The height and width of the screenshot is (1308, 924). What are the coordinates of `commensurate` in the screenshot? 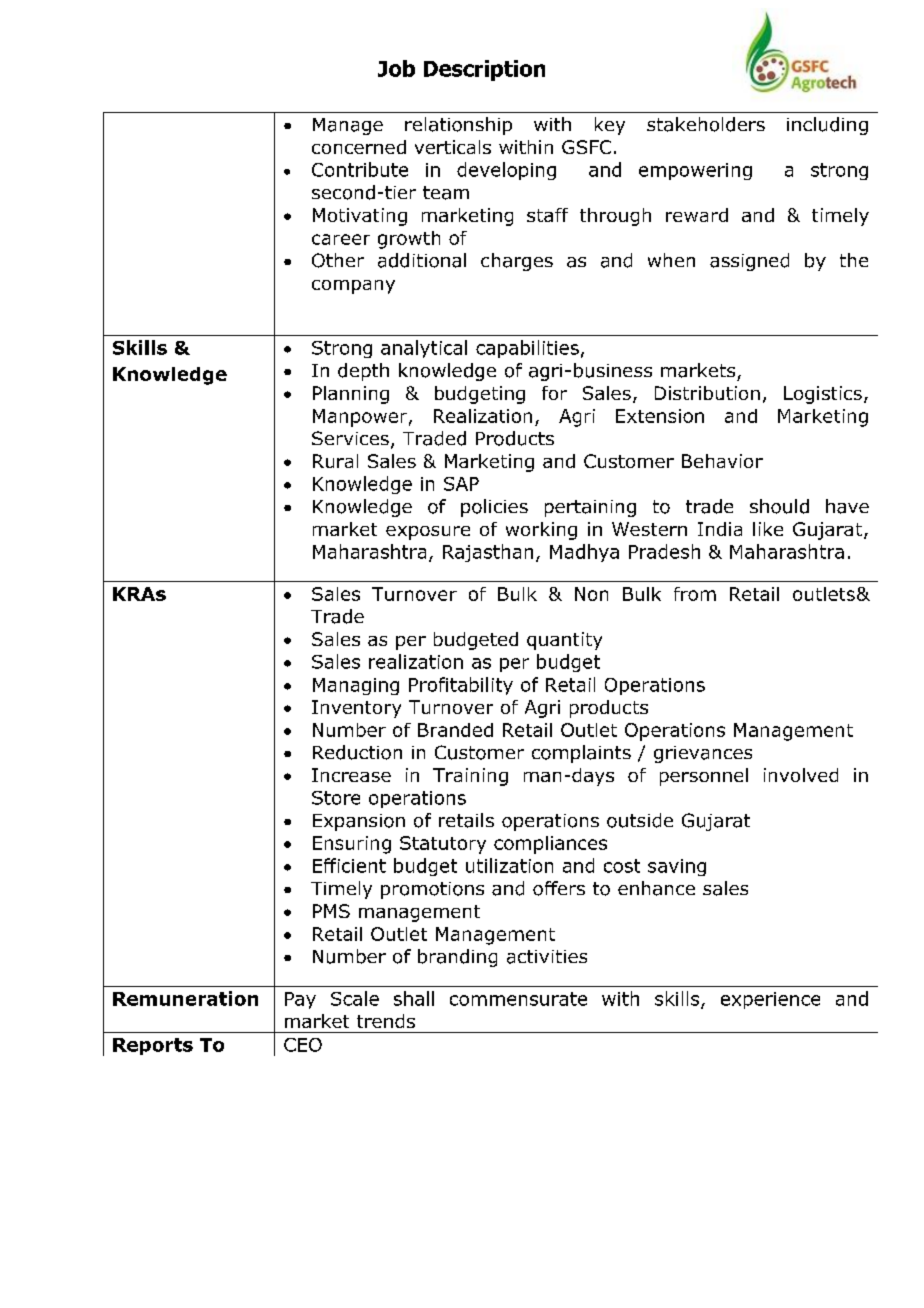 It's located at (518, 999).
